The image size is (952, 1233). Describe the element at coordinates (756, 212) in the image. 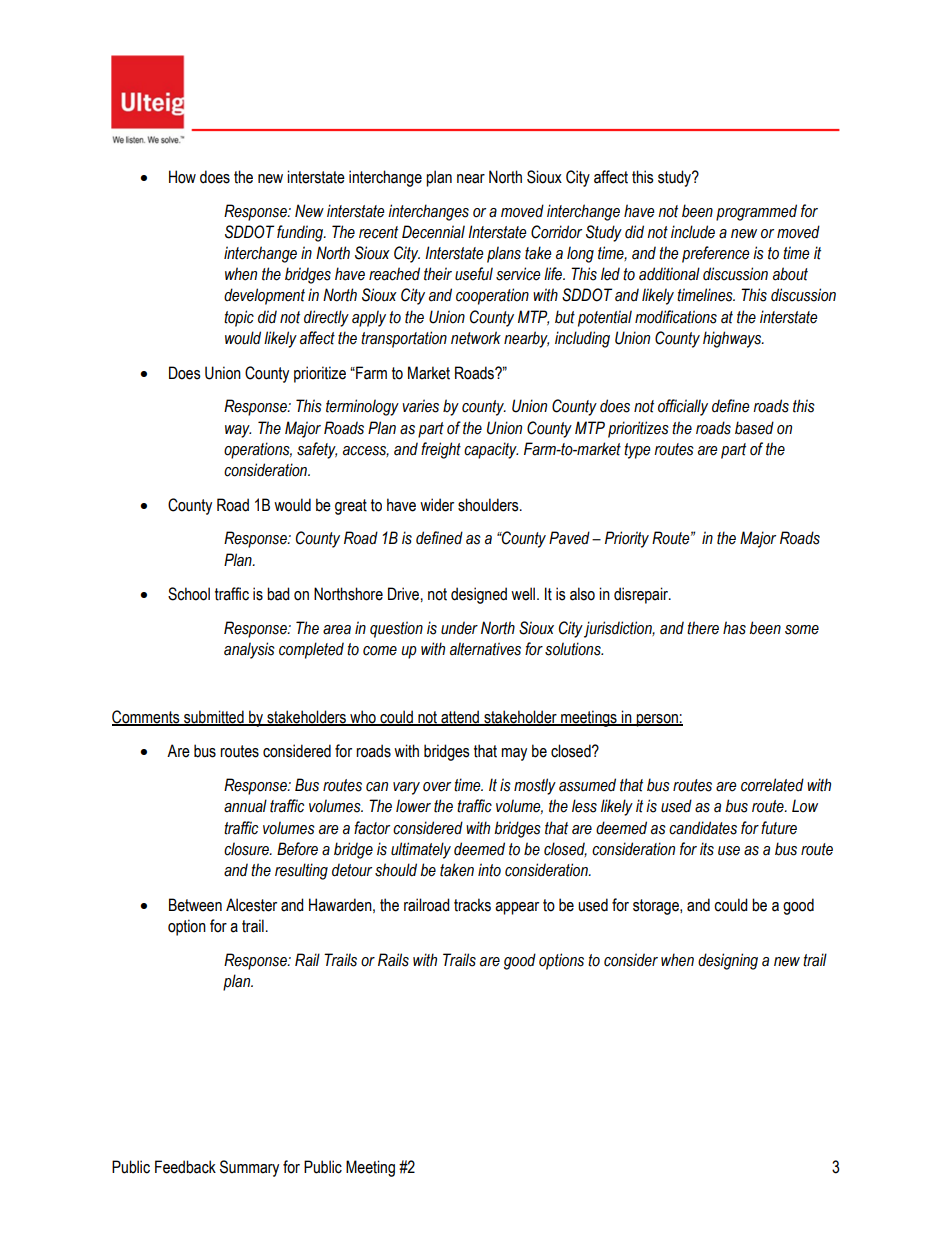

I see `programmed` at that location.
